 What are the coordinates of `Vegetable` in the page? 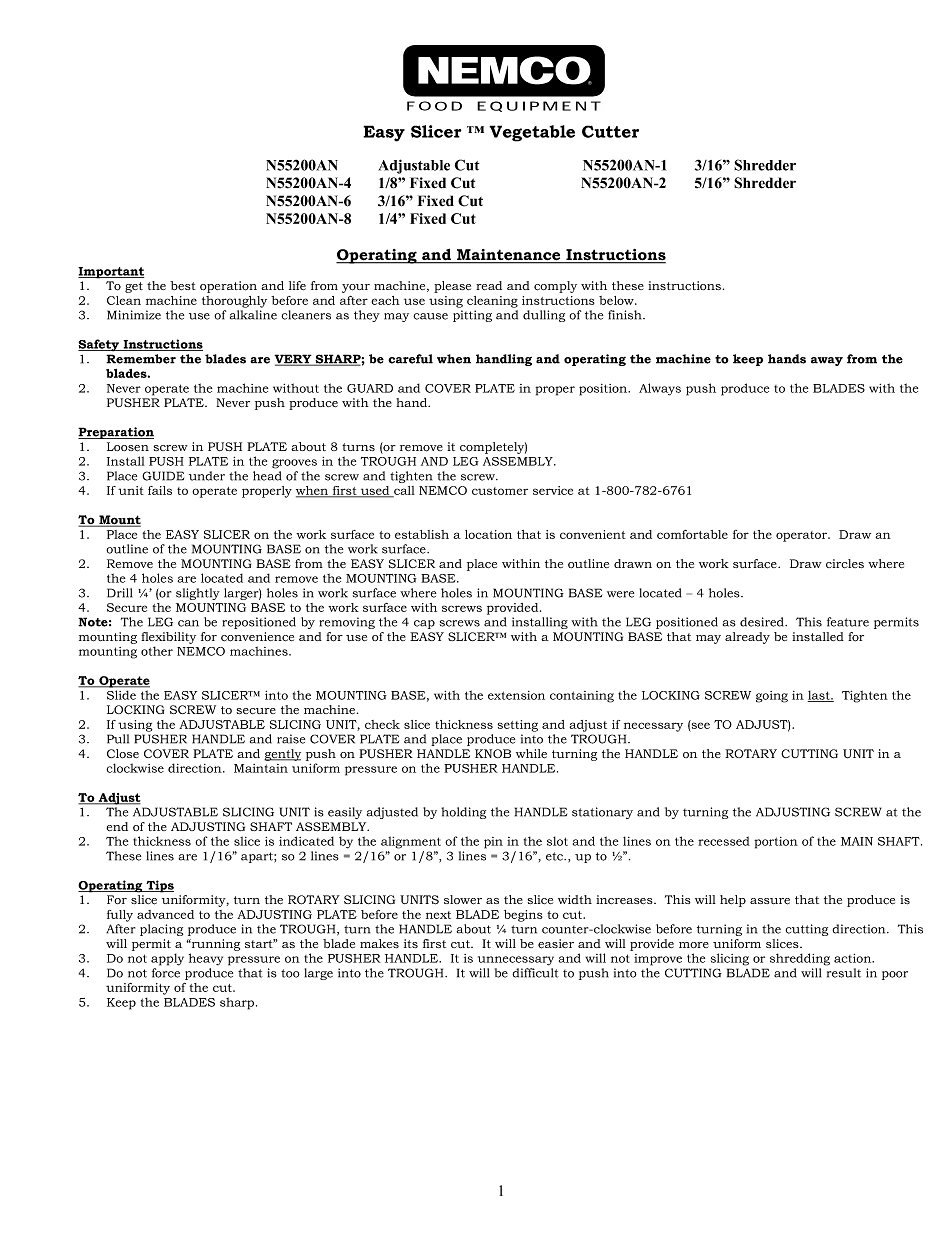 It's located at (532, 133).
